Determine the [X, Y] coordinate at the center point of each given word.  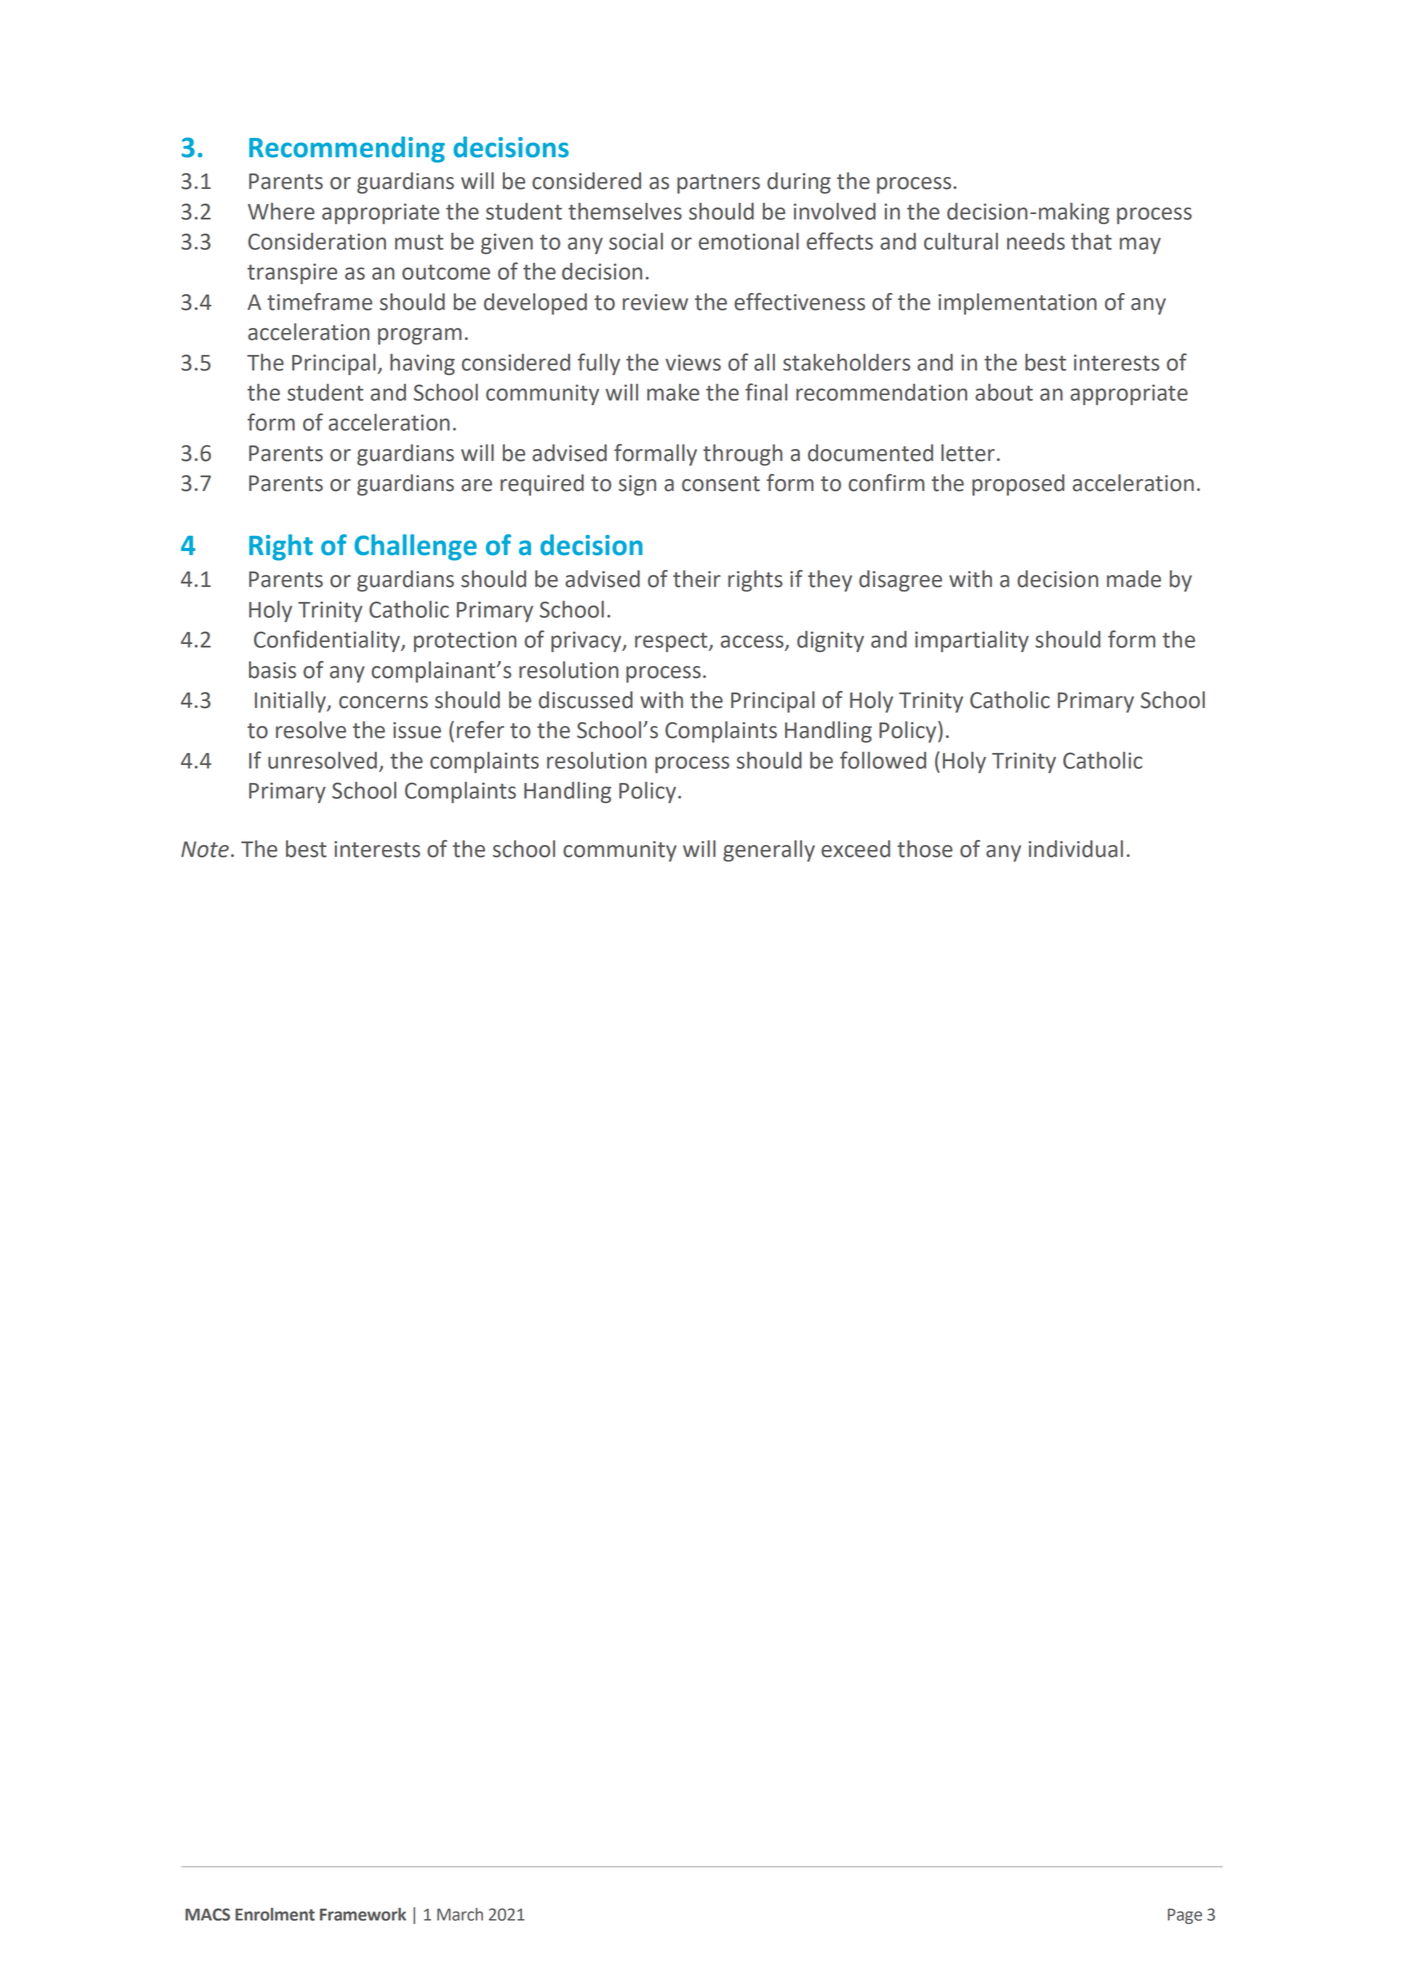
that [1091, 241]
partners [718, 184]
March [460, 1914]
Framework [363, 1914]
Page [1185, 1916]
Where [281, 211]
